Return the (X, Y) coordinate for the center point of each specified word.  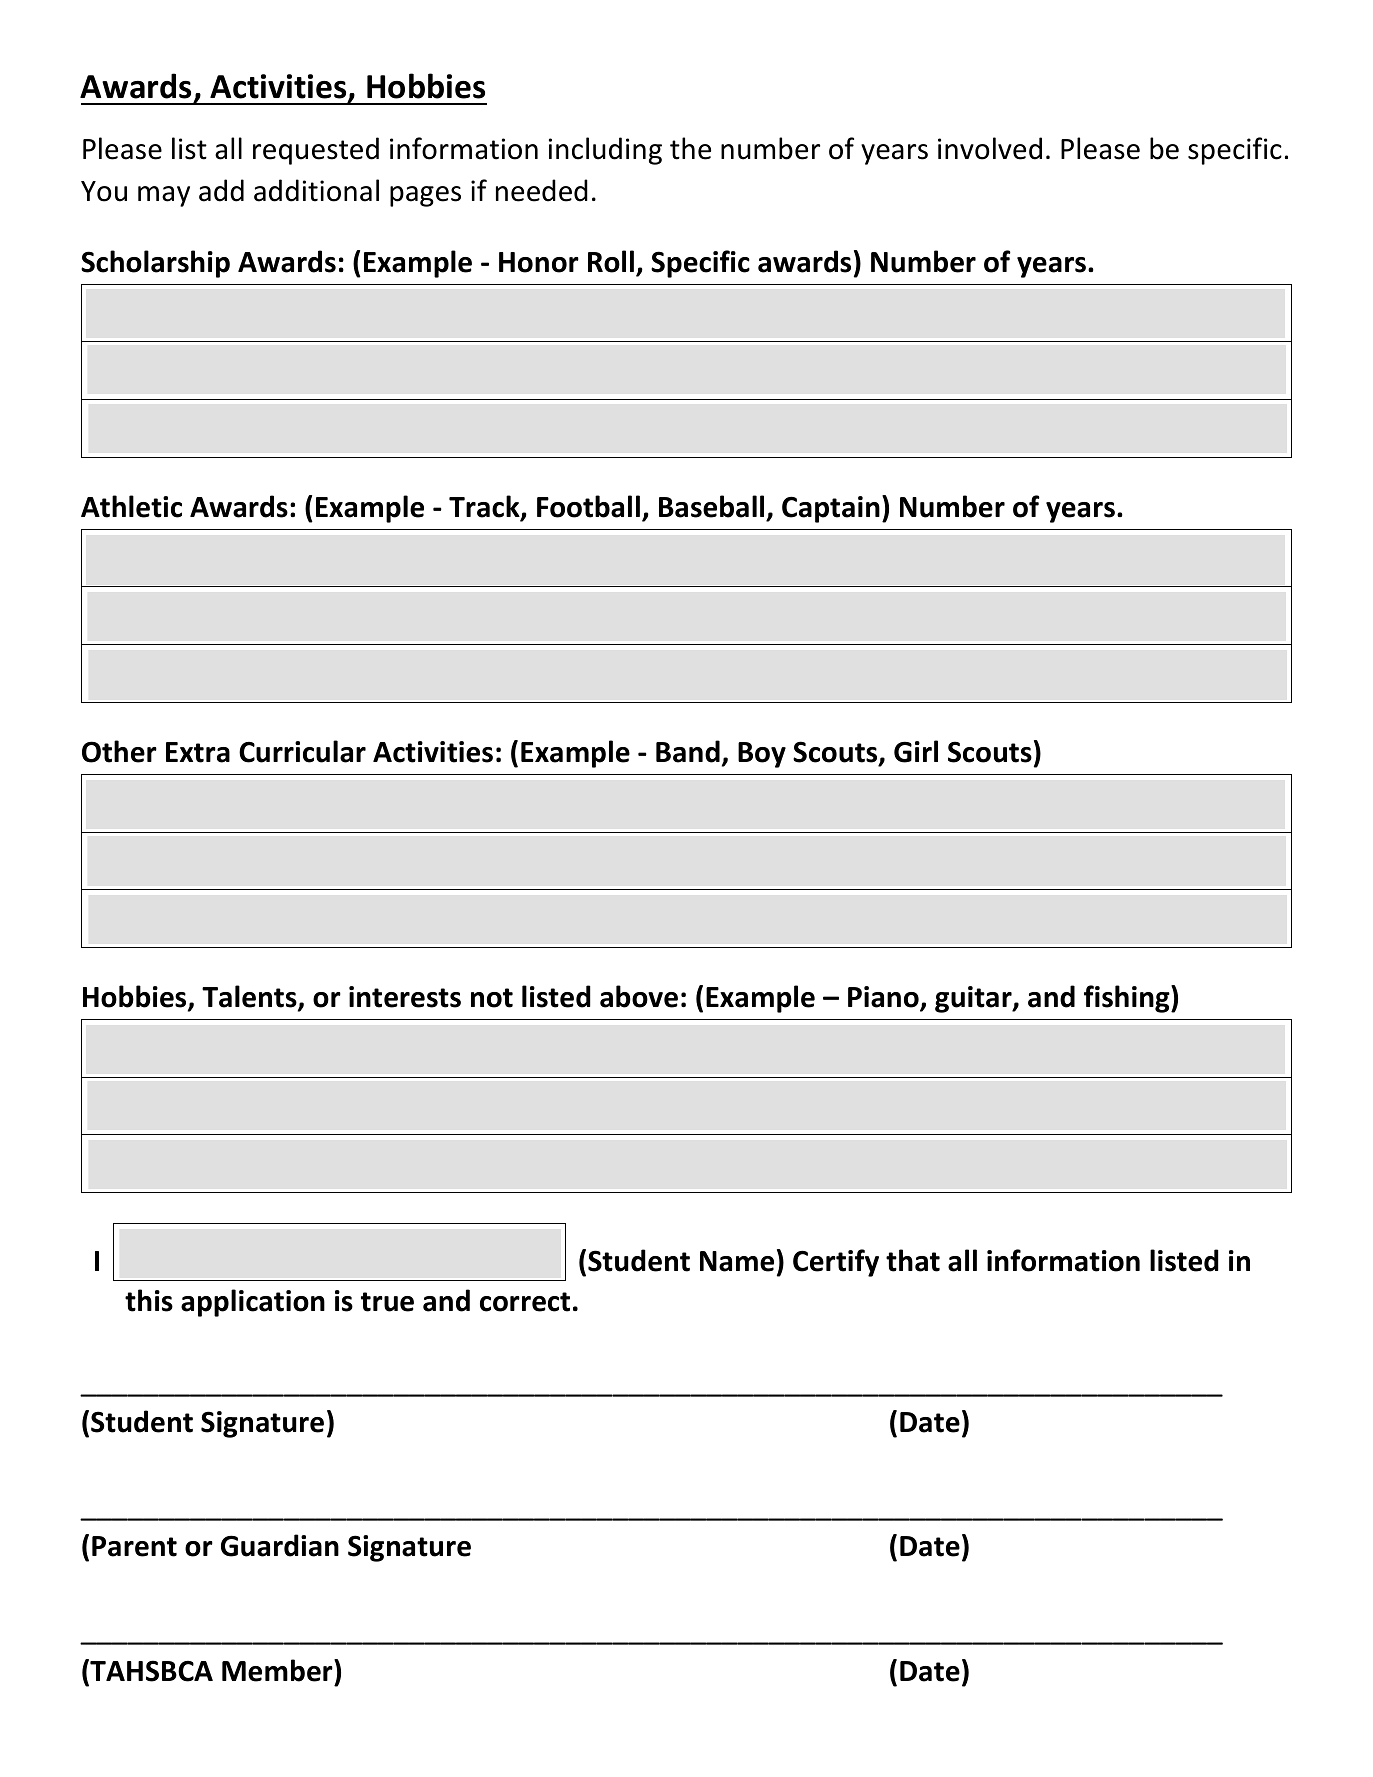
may (164, 196)
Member (278, 1670)
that (913, 1260)
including (605, 151)
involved (990, 148)
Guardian (280, 1545)
